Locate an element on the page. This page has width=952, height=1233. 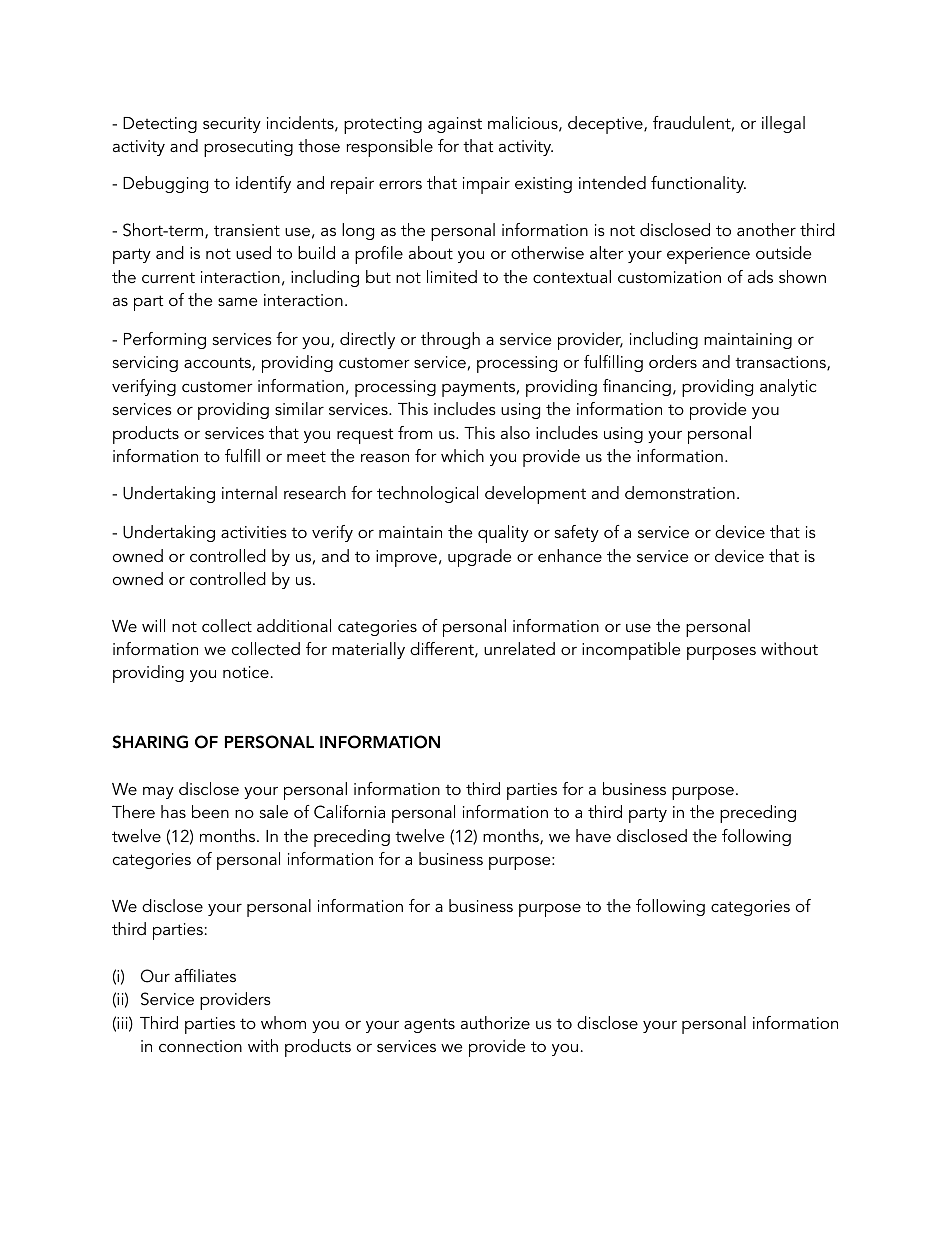
internal is located at coordinates (249, 492).
